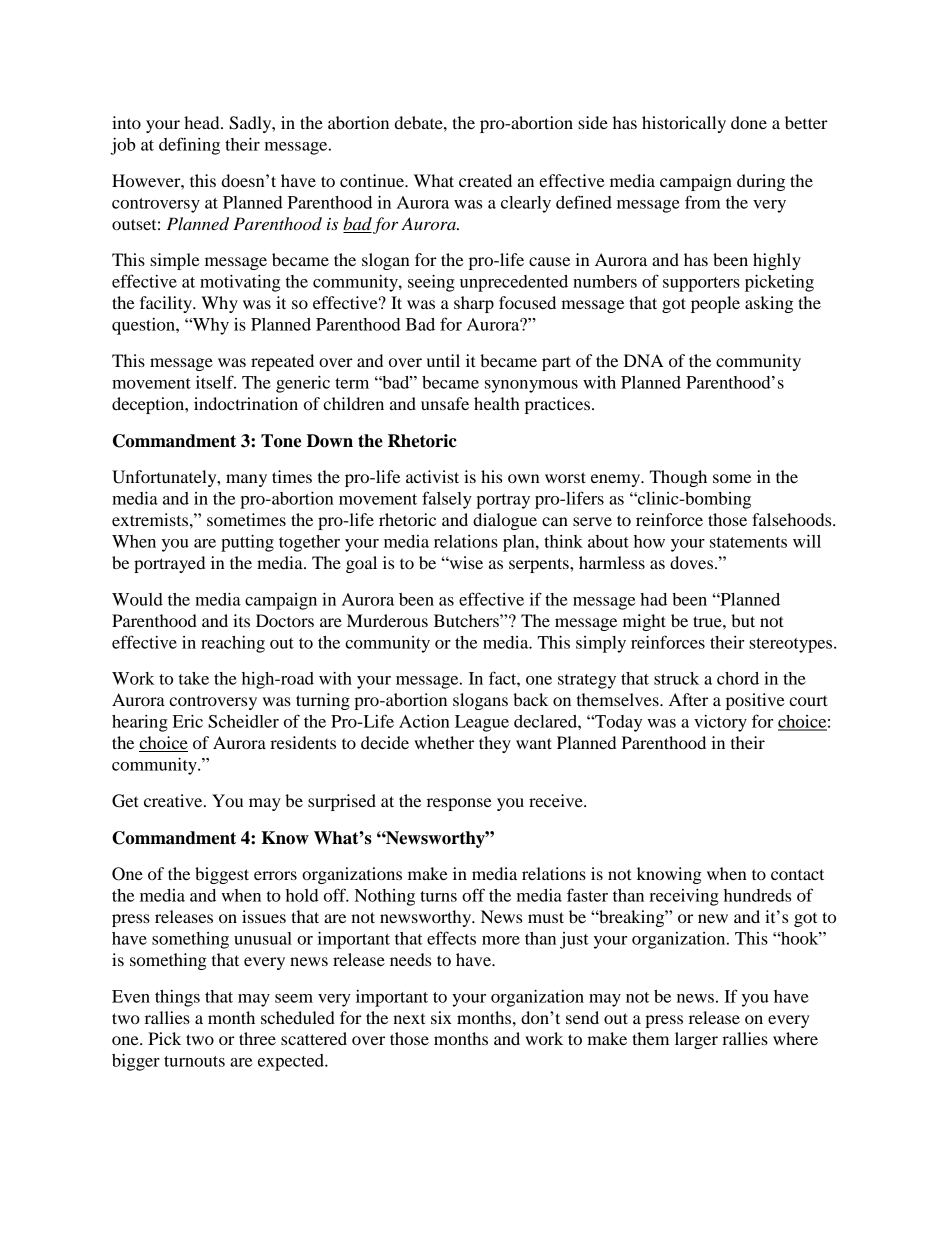  What do you see at coordinates (189, 146) in the page?
I see `defining` at bounding box center [189, 146].
